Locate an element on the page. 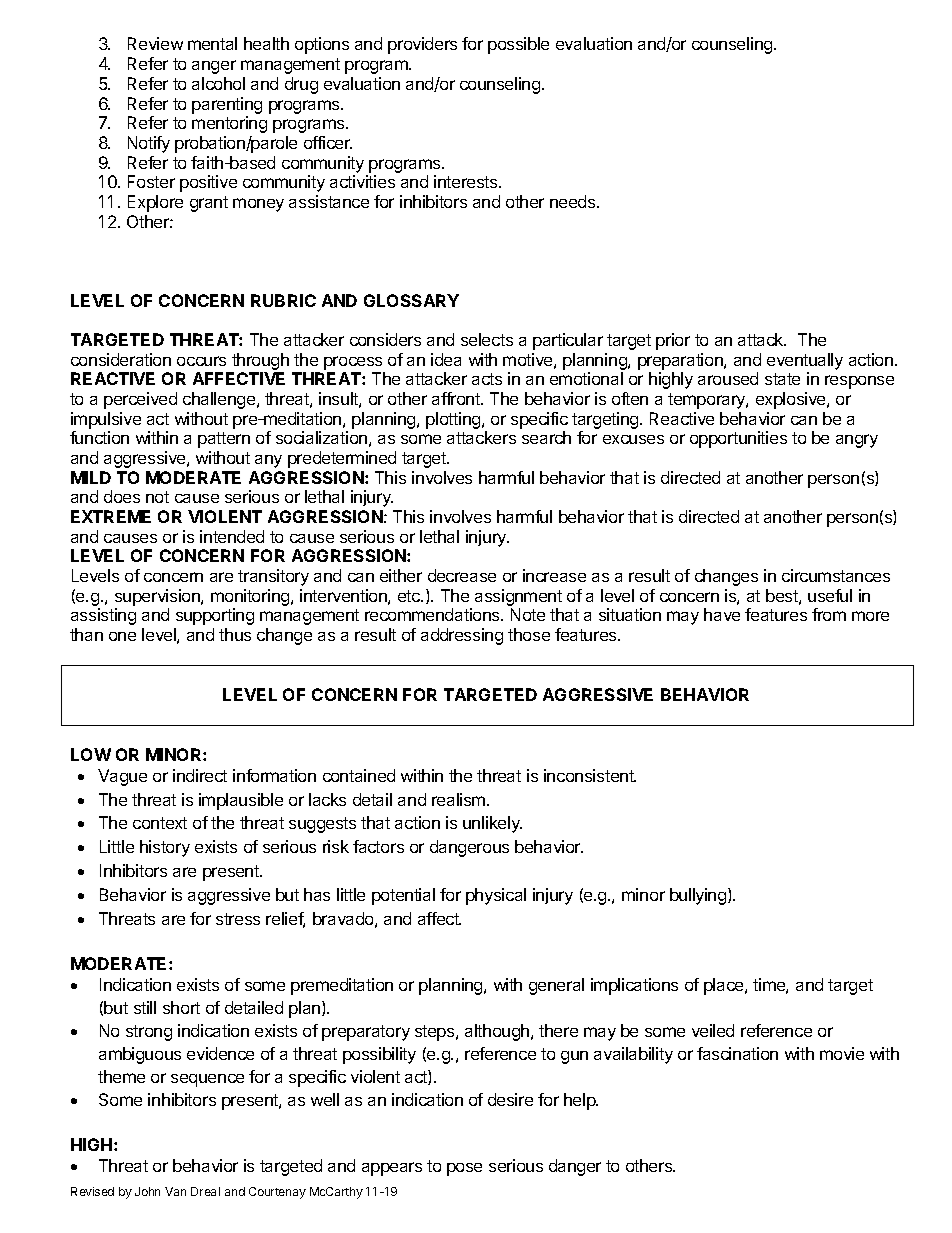  Van is located at coordinates (175, 1191).
